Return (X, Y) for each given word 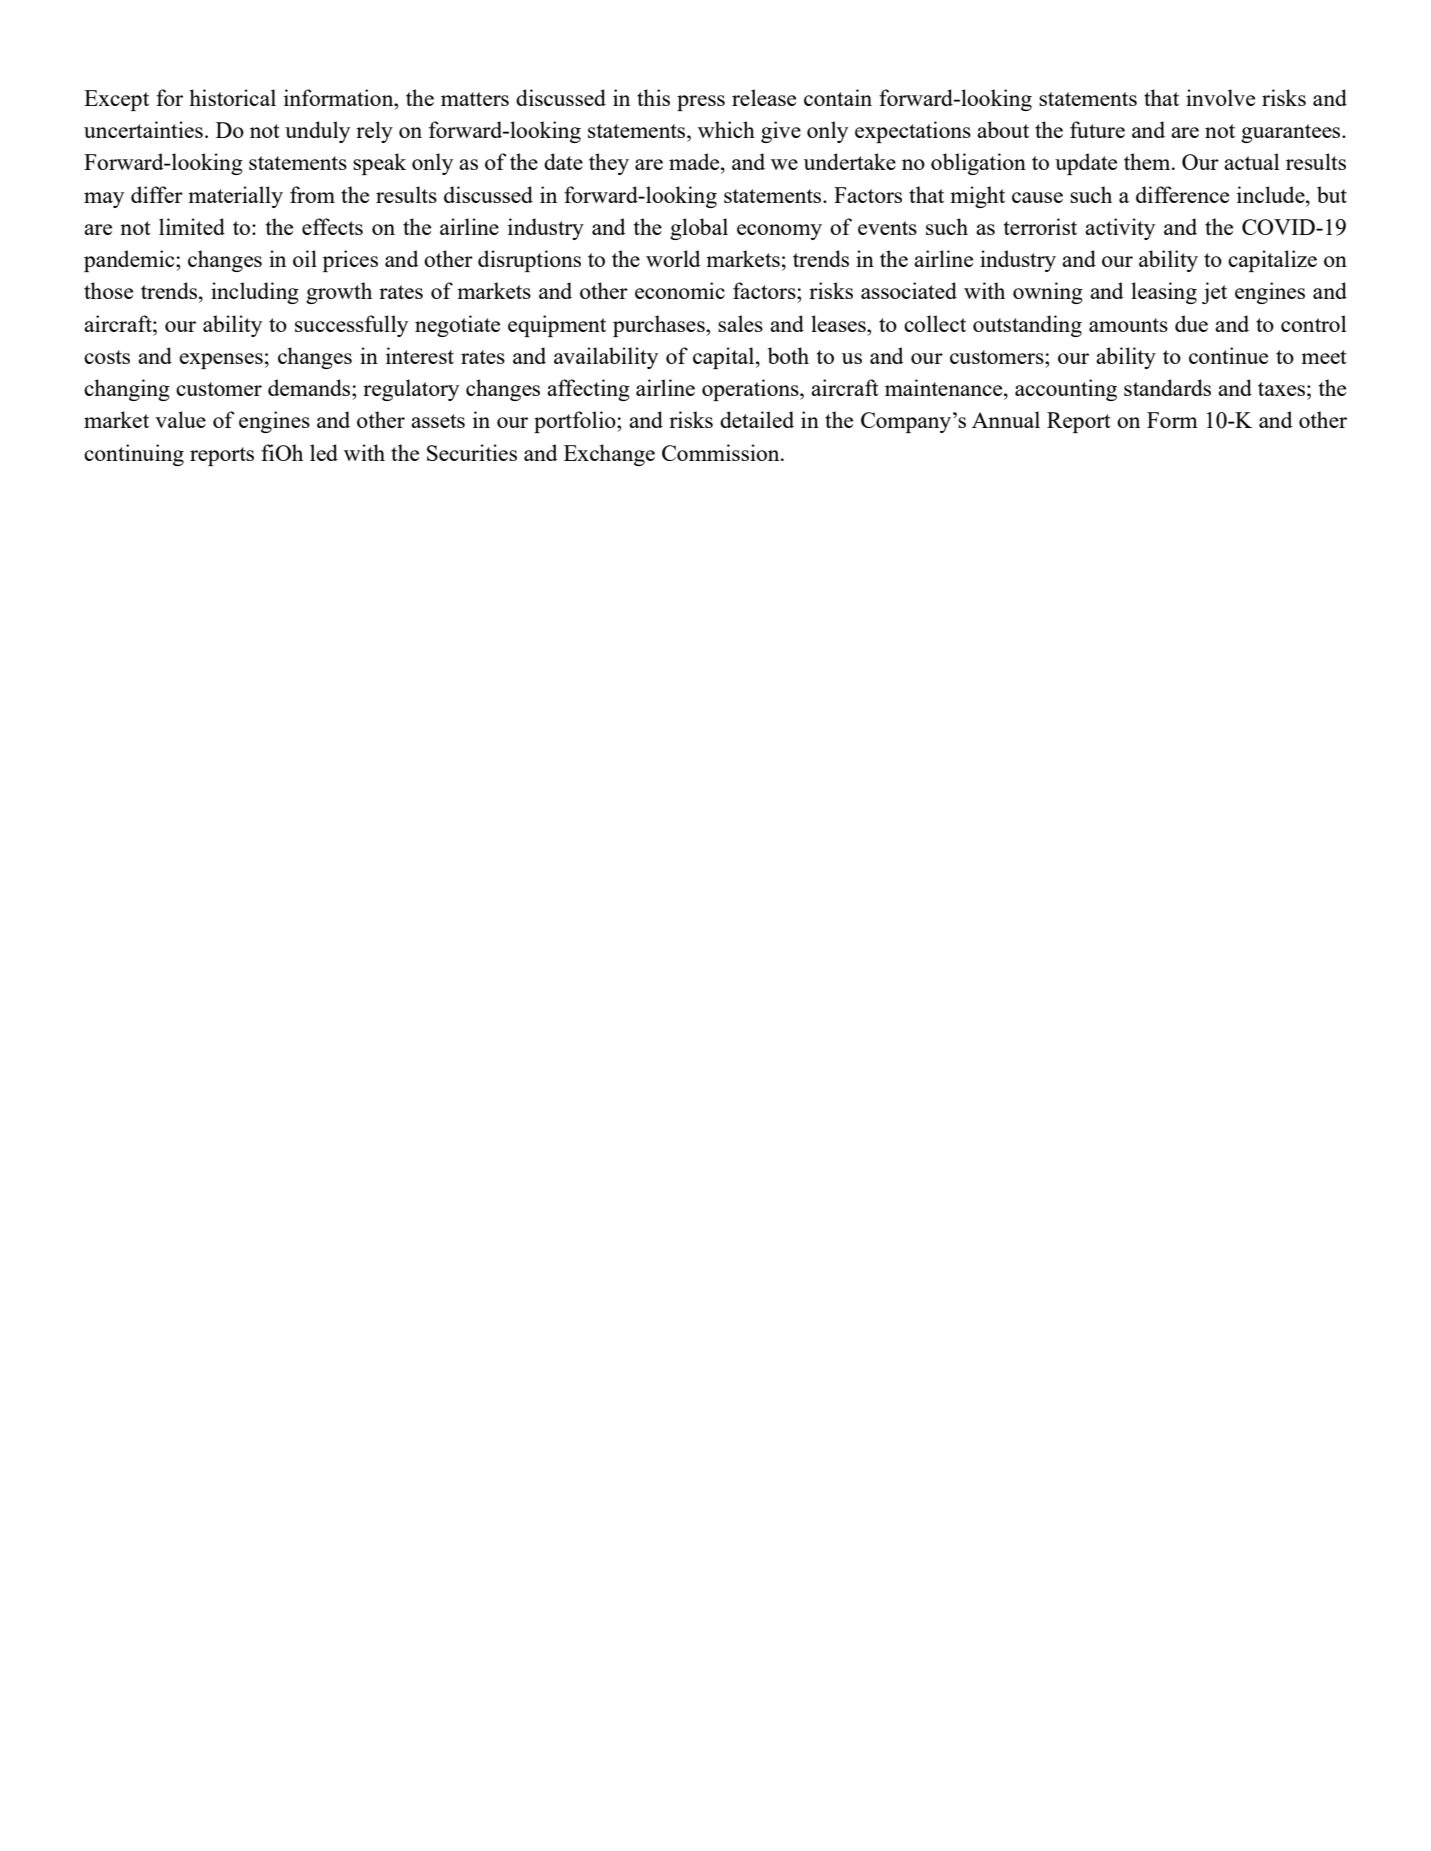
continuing (134, 455)
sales (740, 323)
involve (1220, 97)
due (1191, 323)
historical (232, 97)
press (701, 103)
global (699, 229)
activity (1120, 229)
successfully (351, 326)
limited (192, 226)
